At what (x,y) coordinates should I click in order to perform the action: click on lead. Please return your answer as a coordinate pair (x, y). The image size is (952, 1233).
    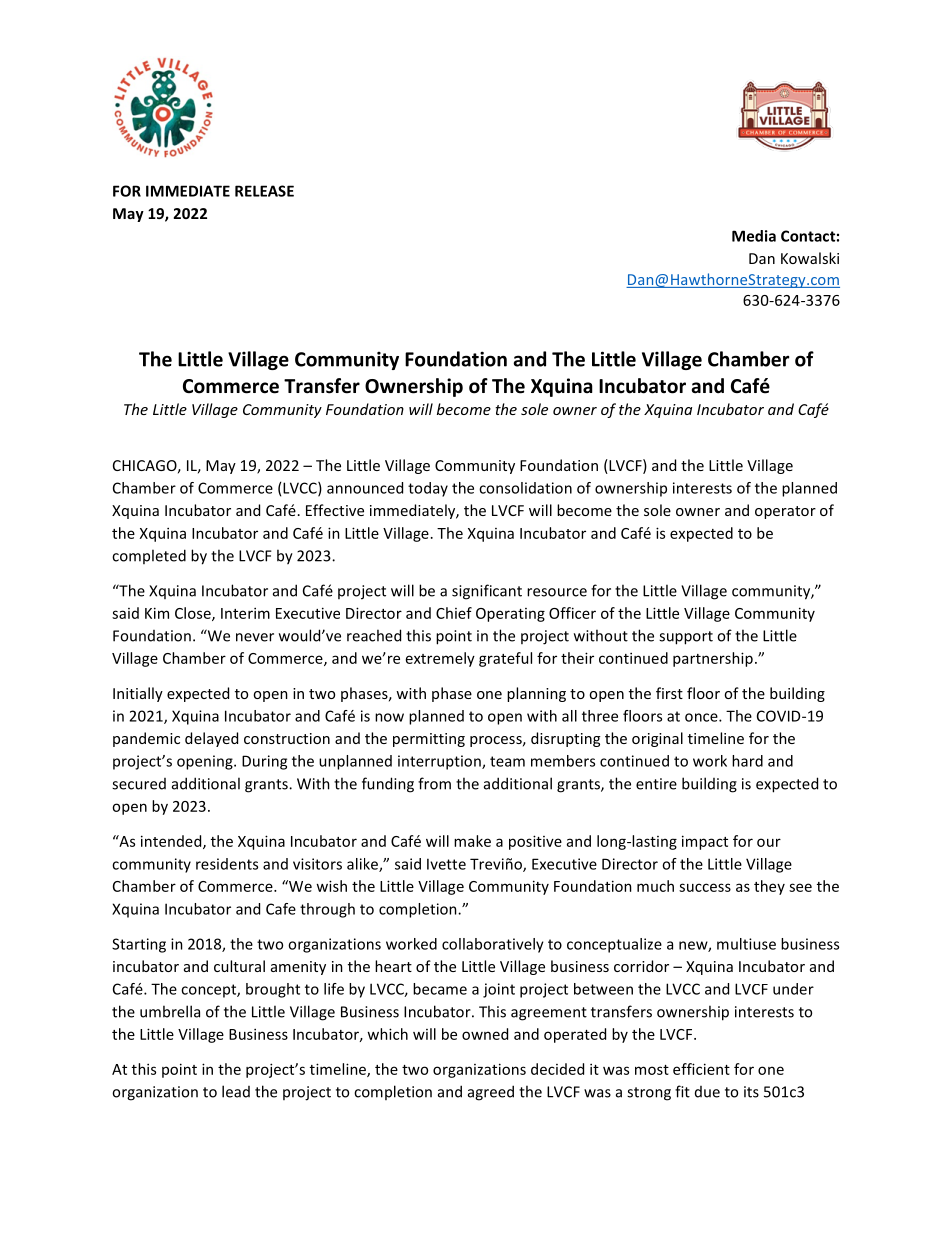
    Looking at the image, I should click on (236, 1091).
